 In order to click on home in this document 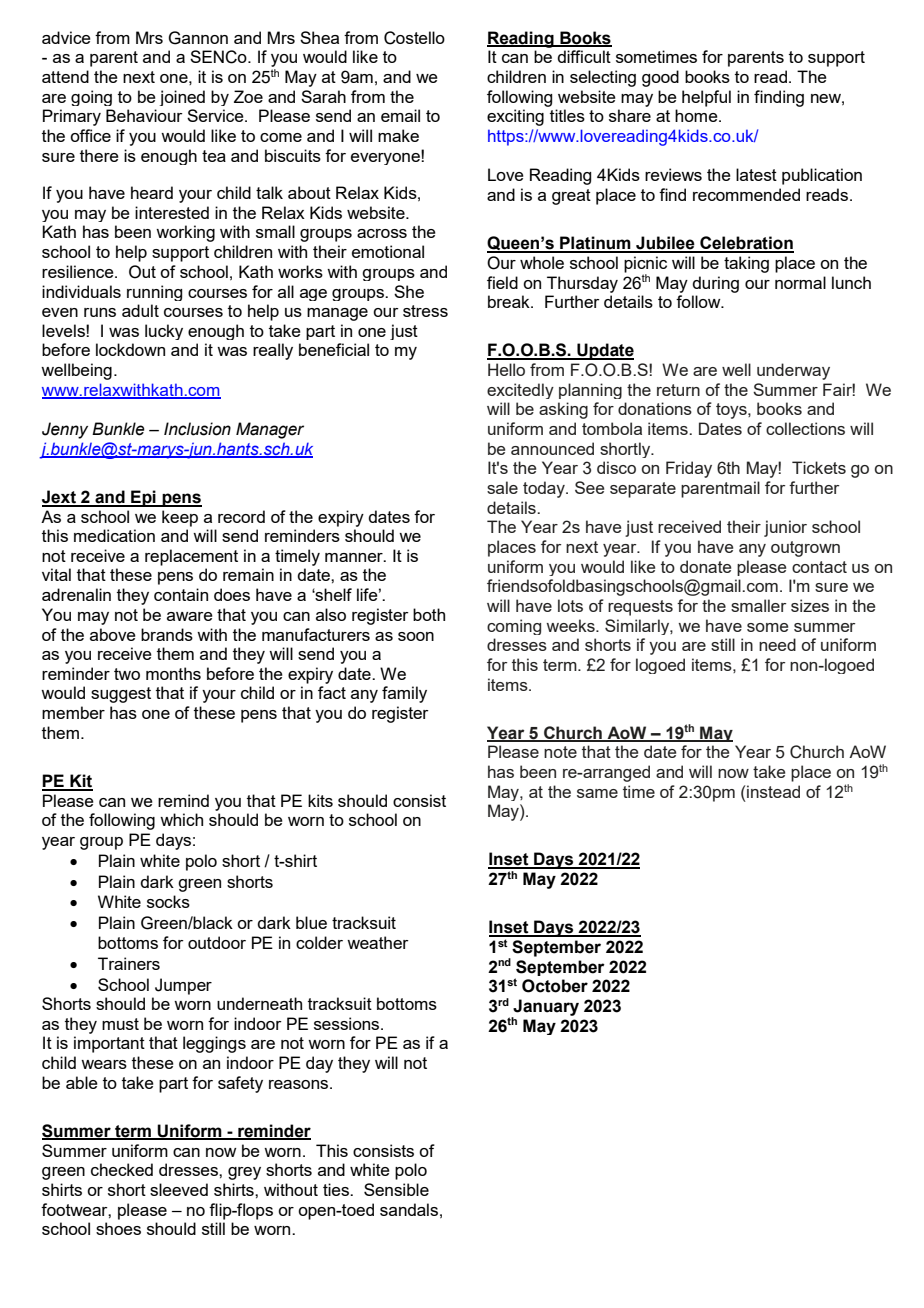, I will do `click(697, 115)`.
